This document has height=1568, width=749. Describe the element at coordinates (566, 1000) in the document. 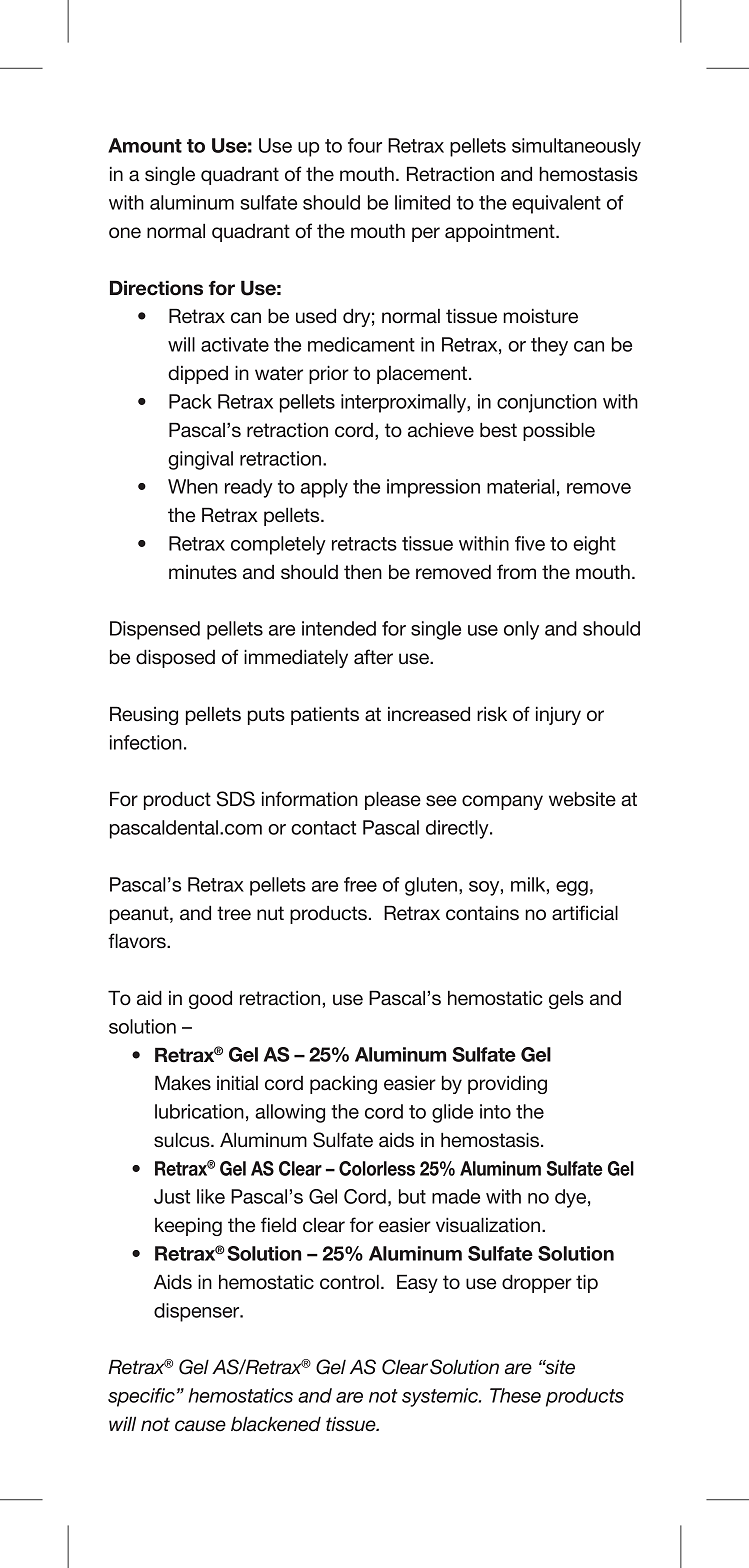

I see `gels` at that location.
